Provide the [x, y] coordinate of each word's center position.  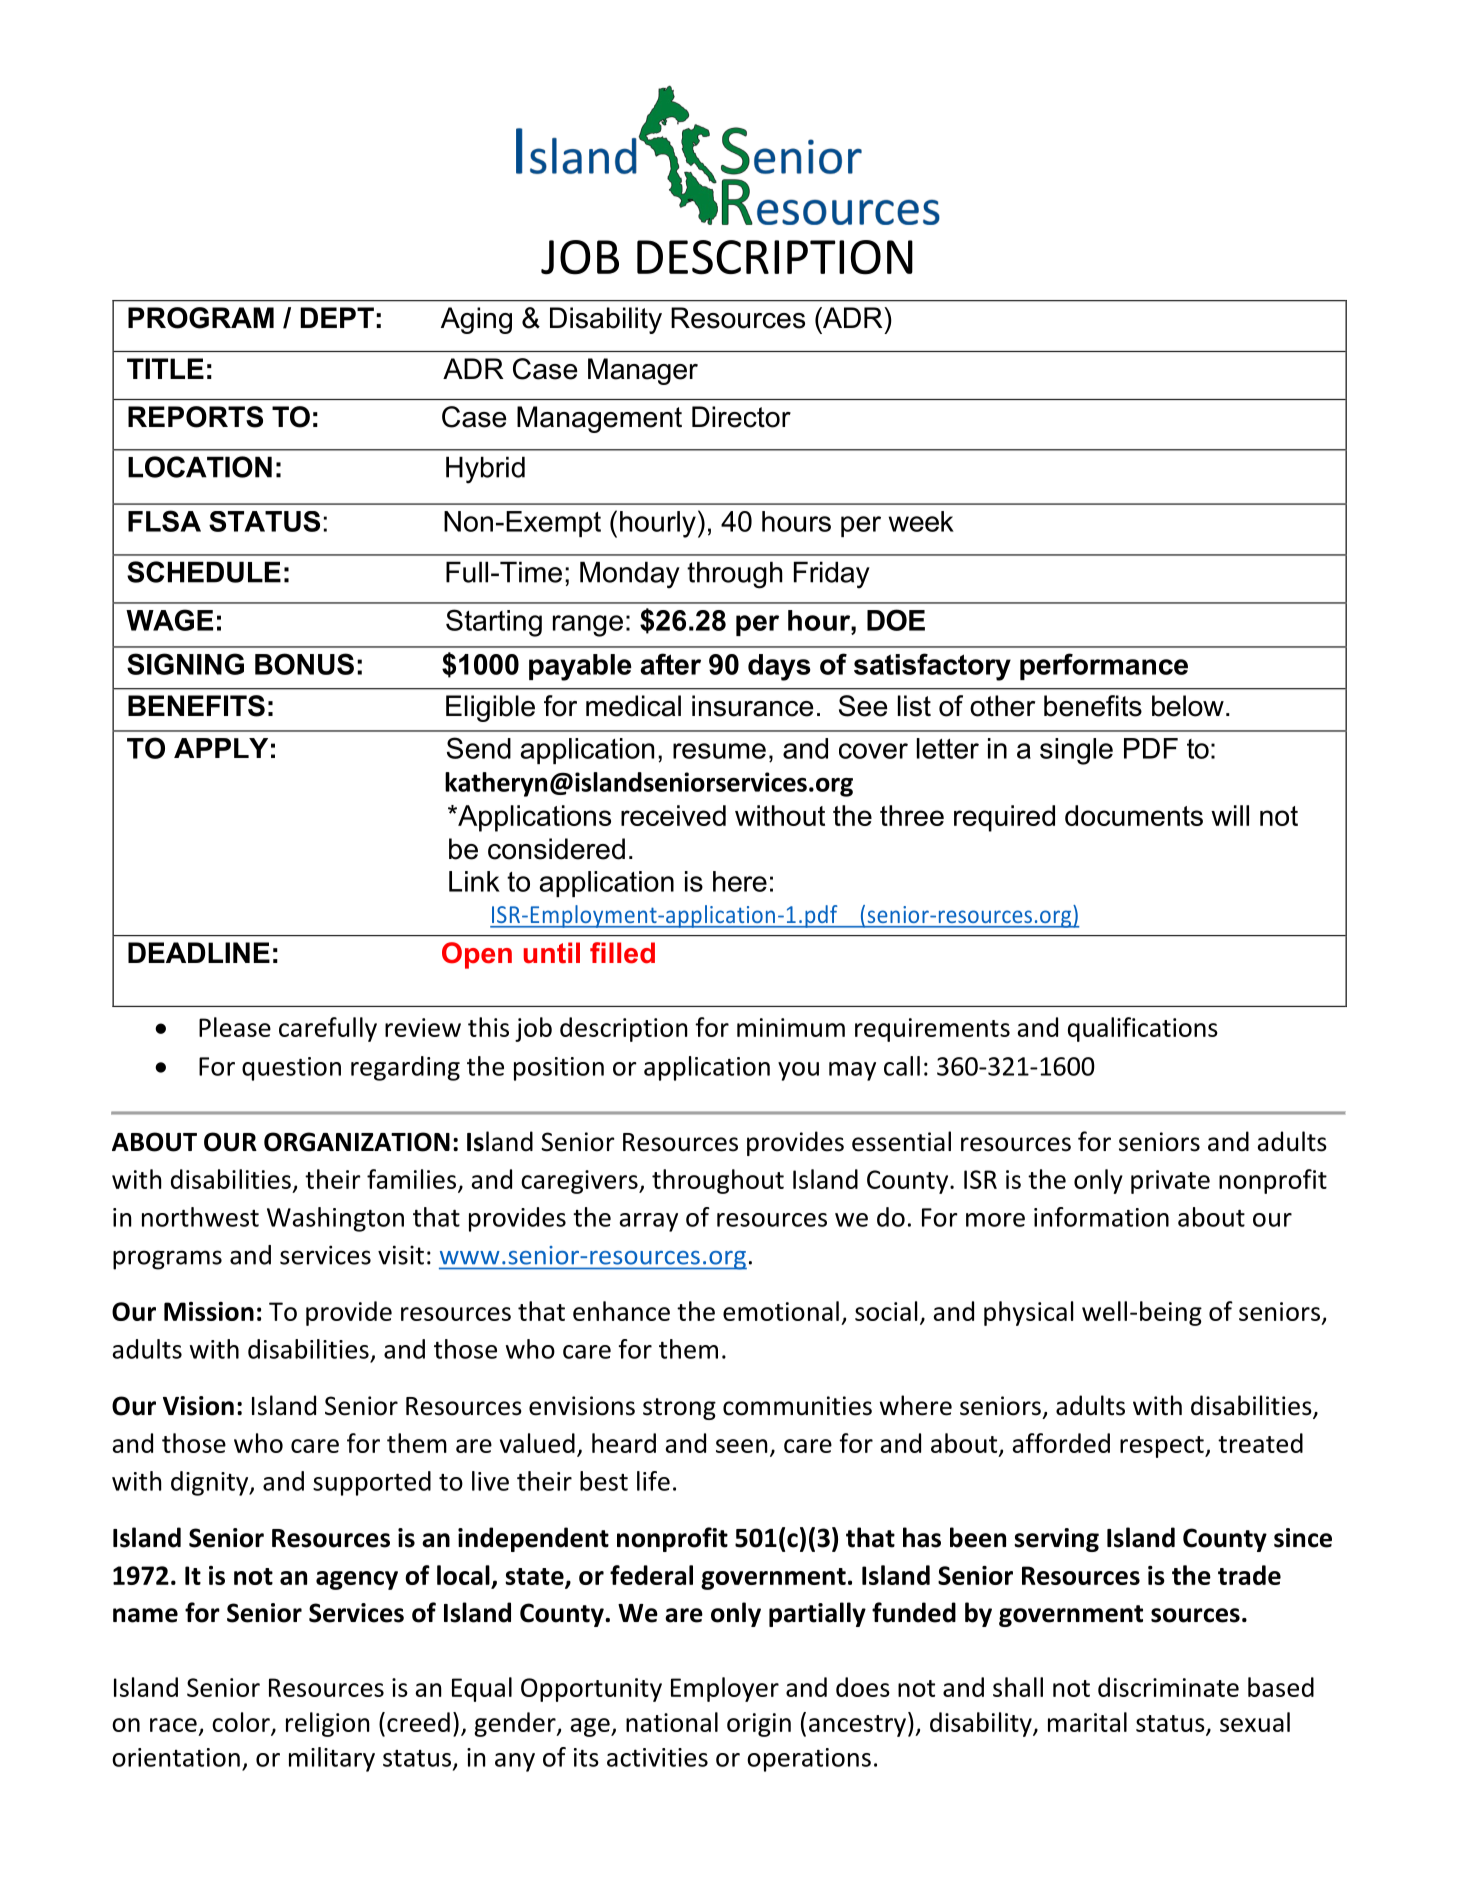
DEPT [337, 317]
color [242, 1723]
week [921, 521]
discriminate [1168, 1687]
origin [759, 1725]
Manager [643, 371]
